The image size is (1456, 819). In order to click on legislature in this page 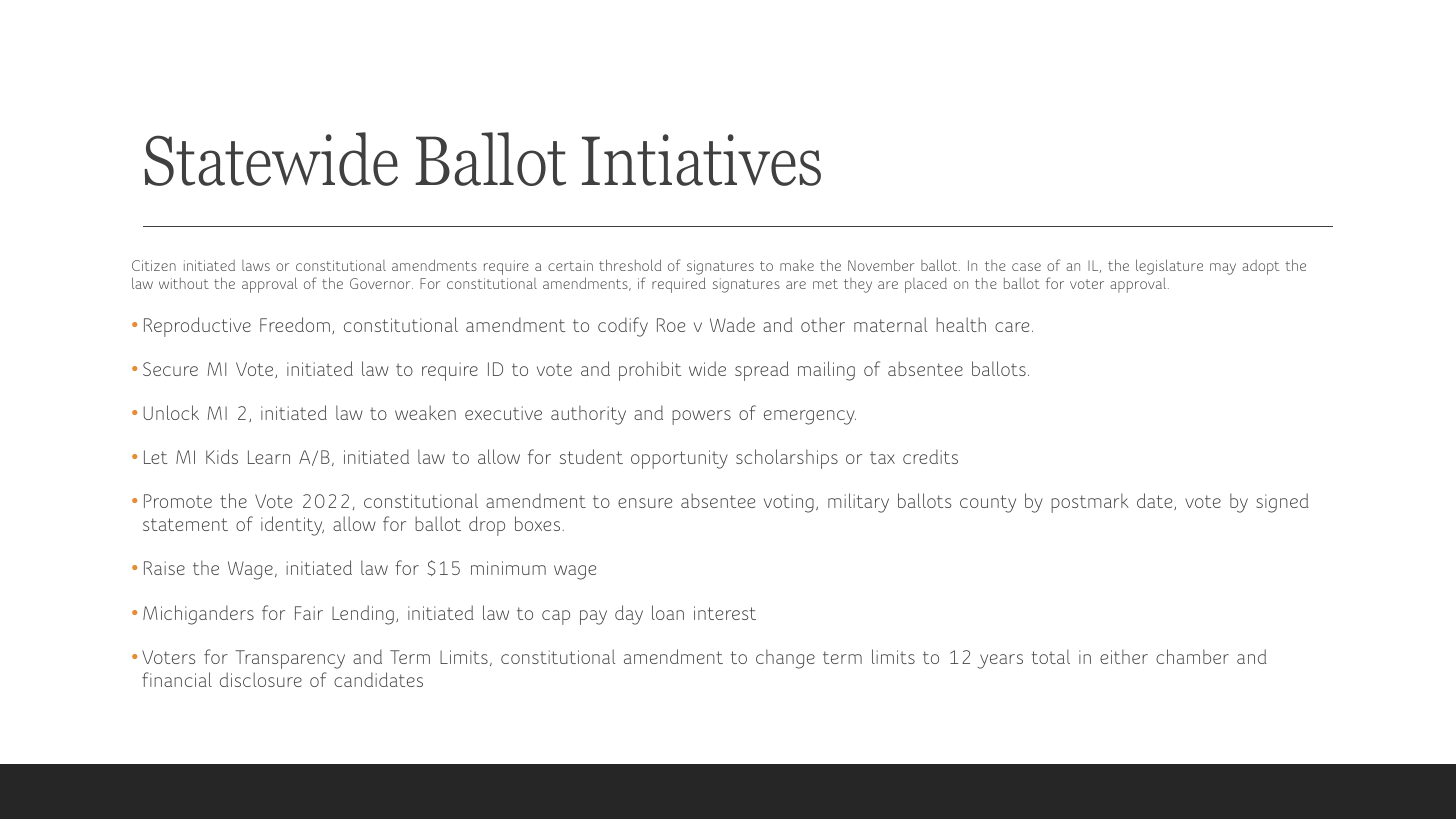, I will do `click(1169, 267)`.
